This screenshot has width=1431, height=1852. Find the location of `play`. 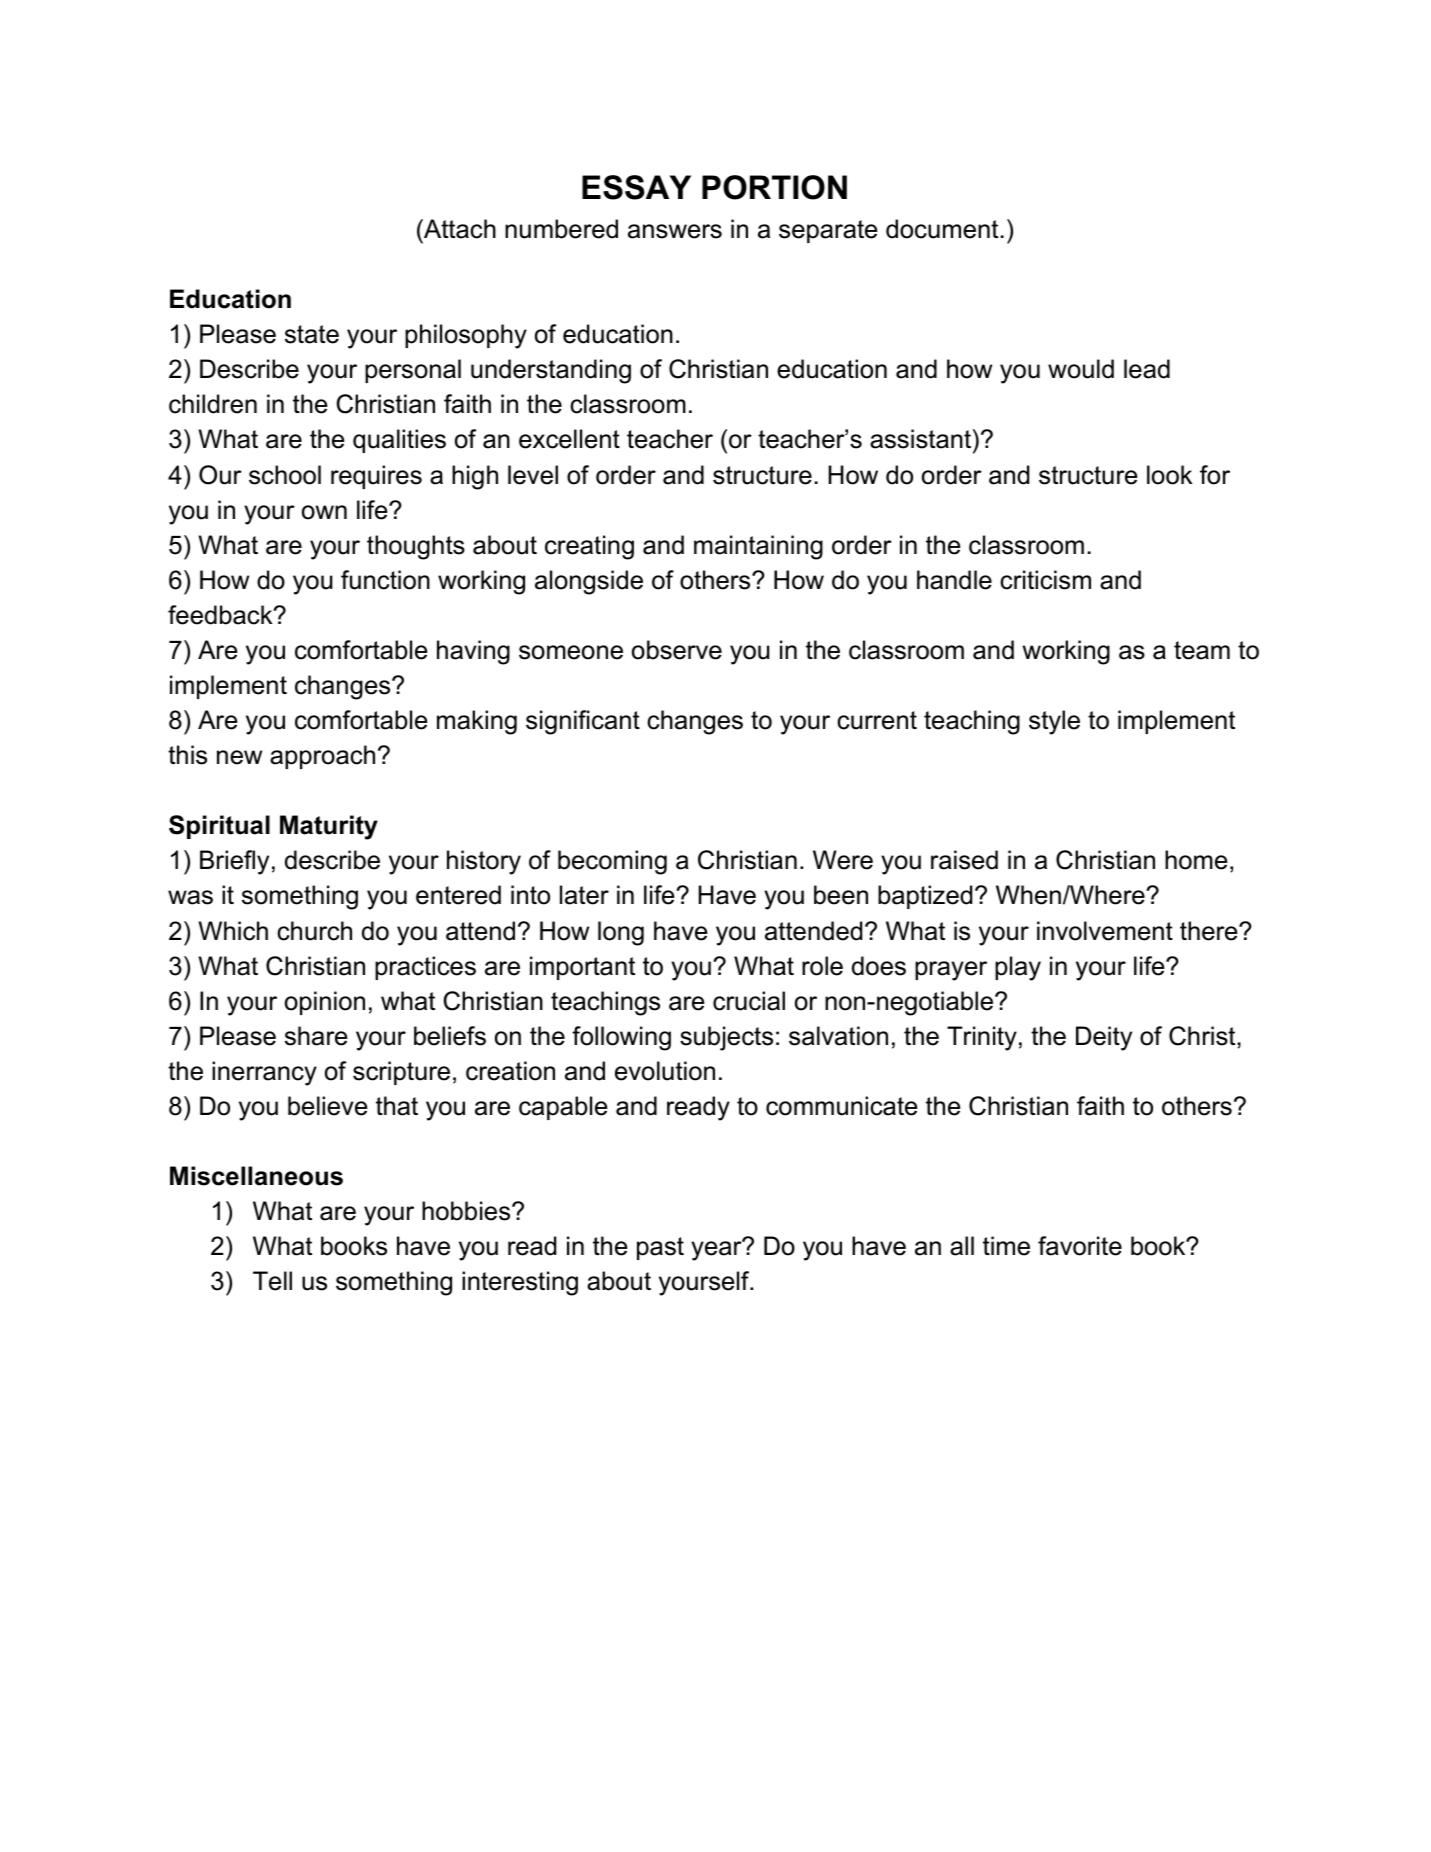

play is located at coordinates (1018, 968).
